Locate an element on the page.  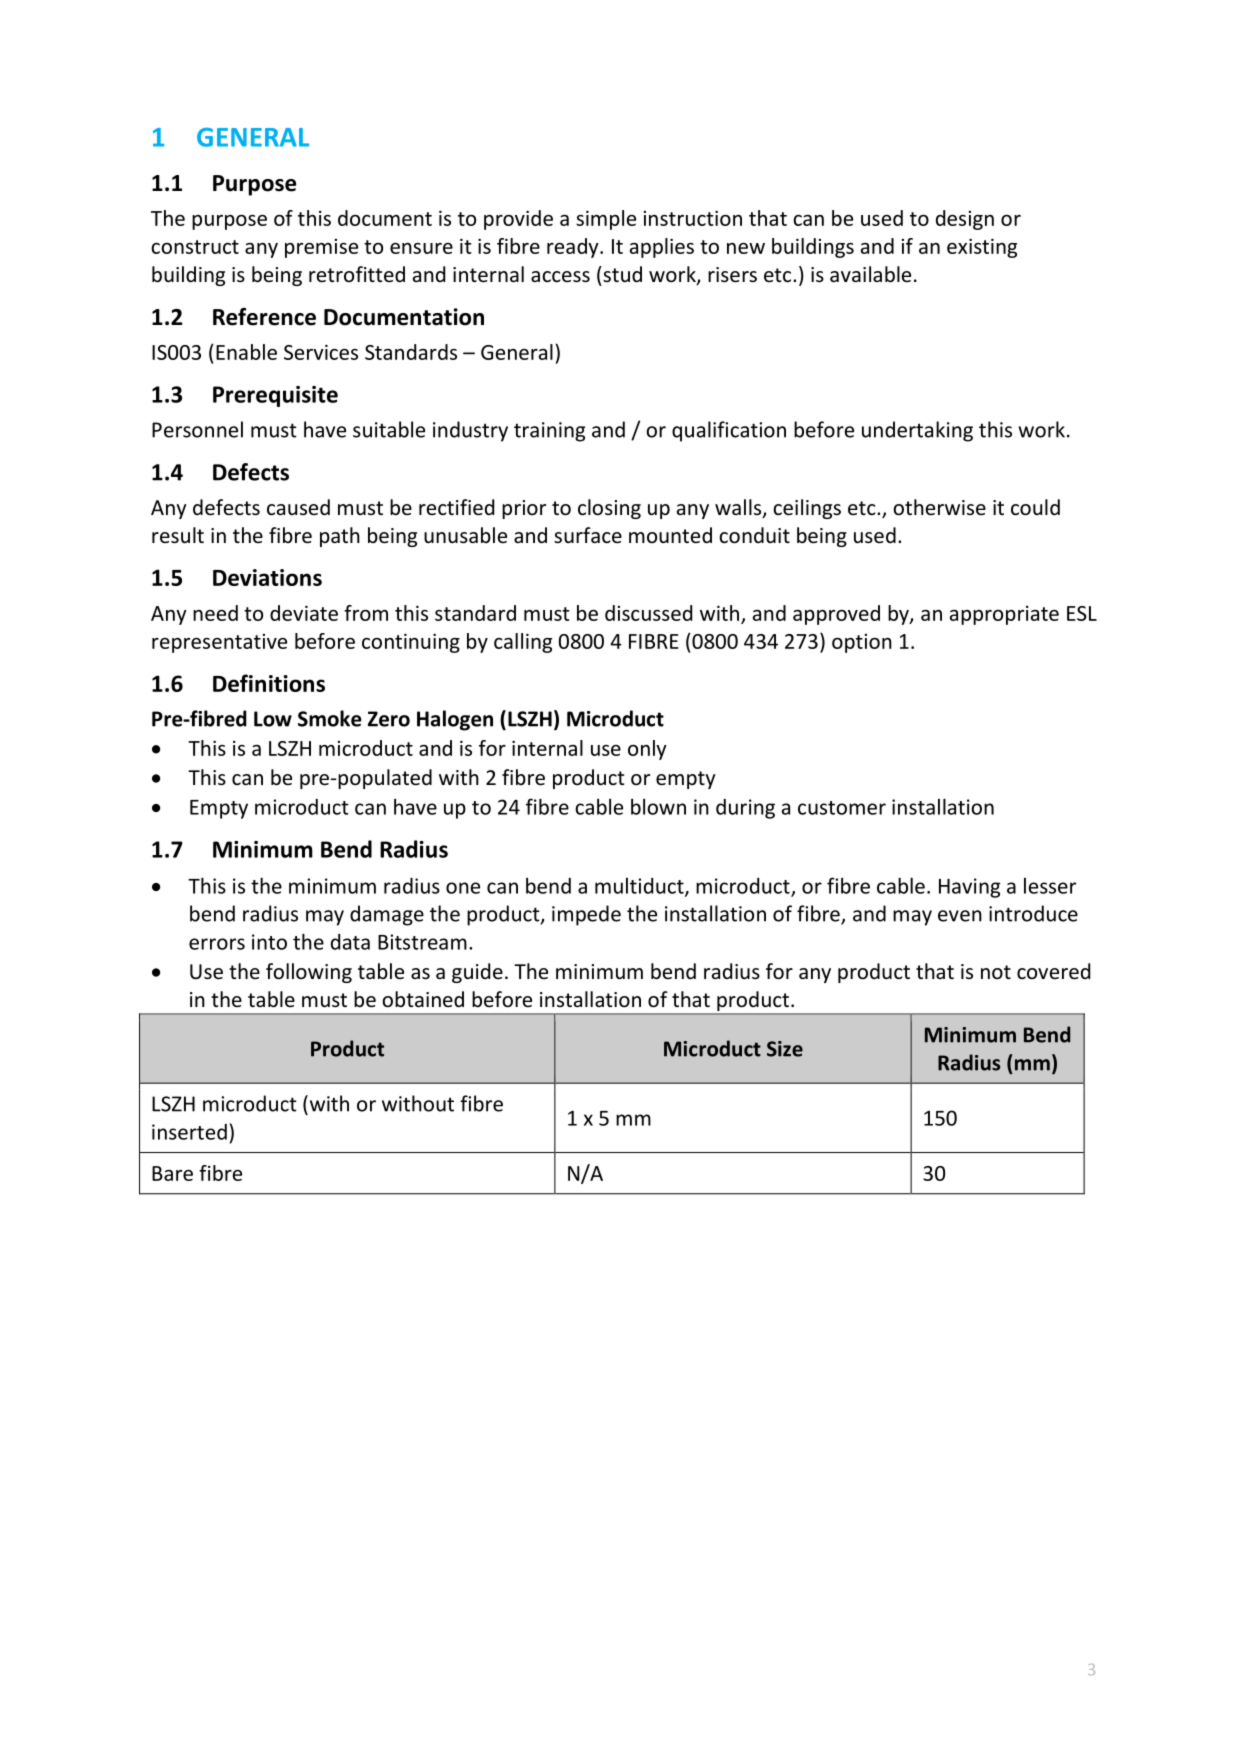
surface is located at coordinates (588, 535).
